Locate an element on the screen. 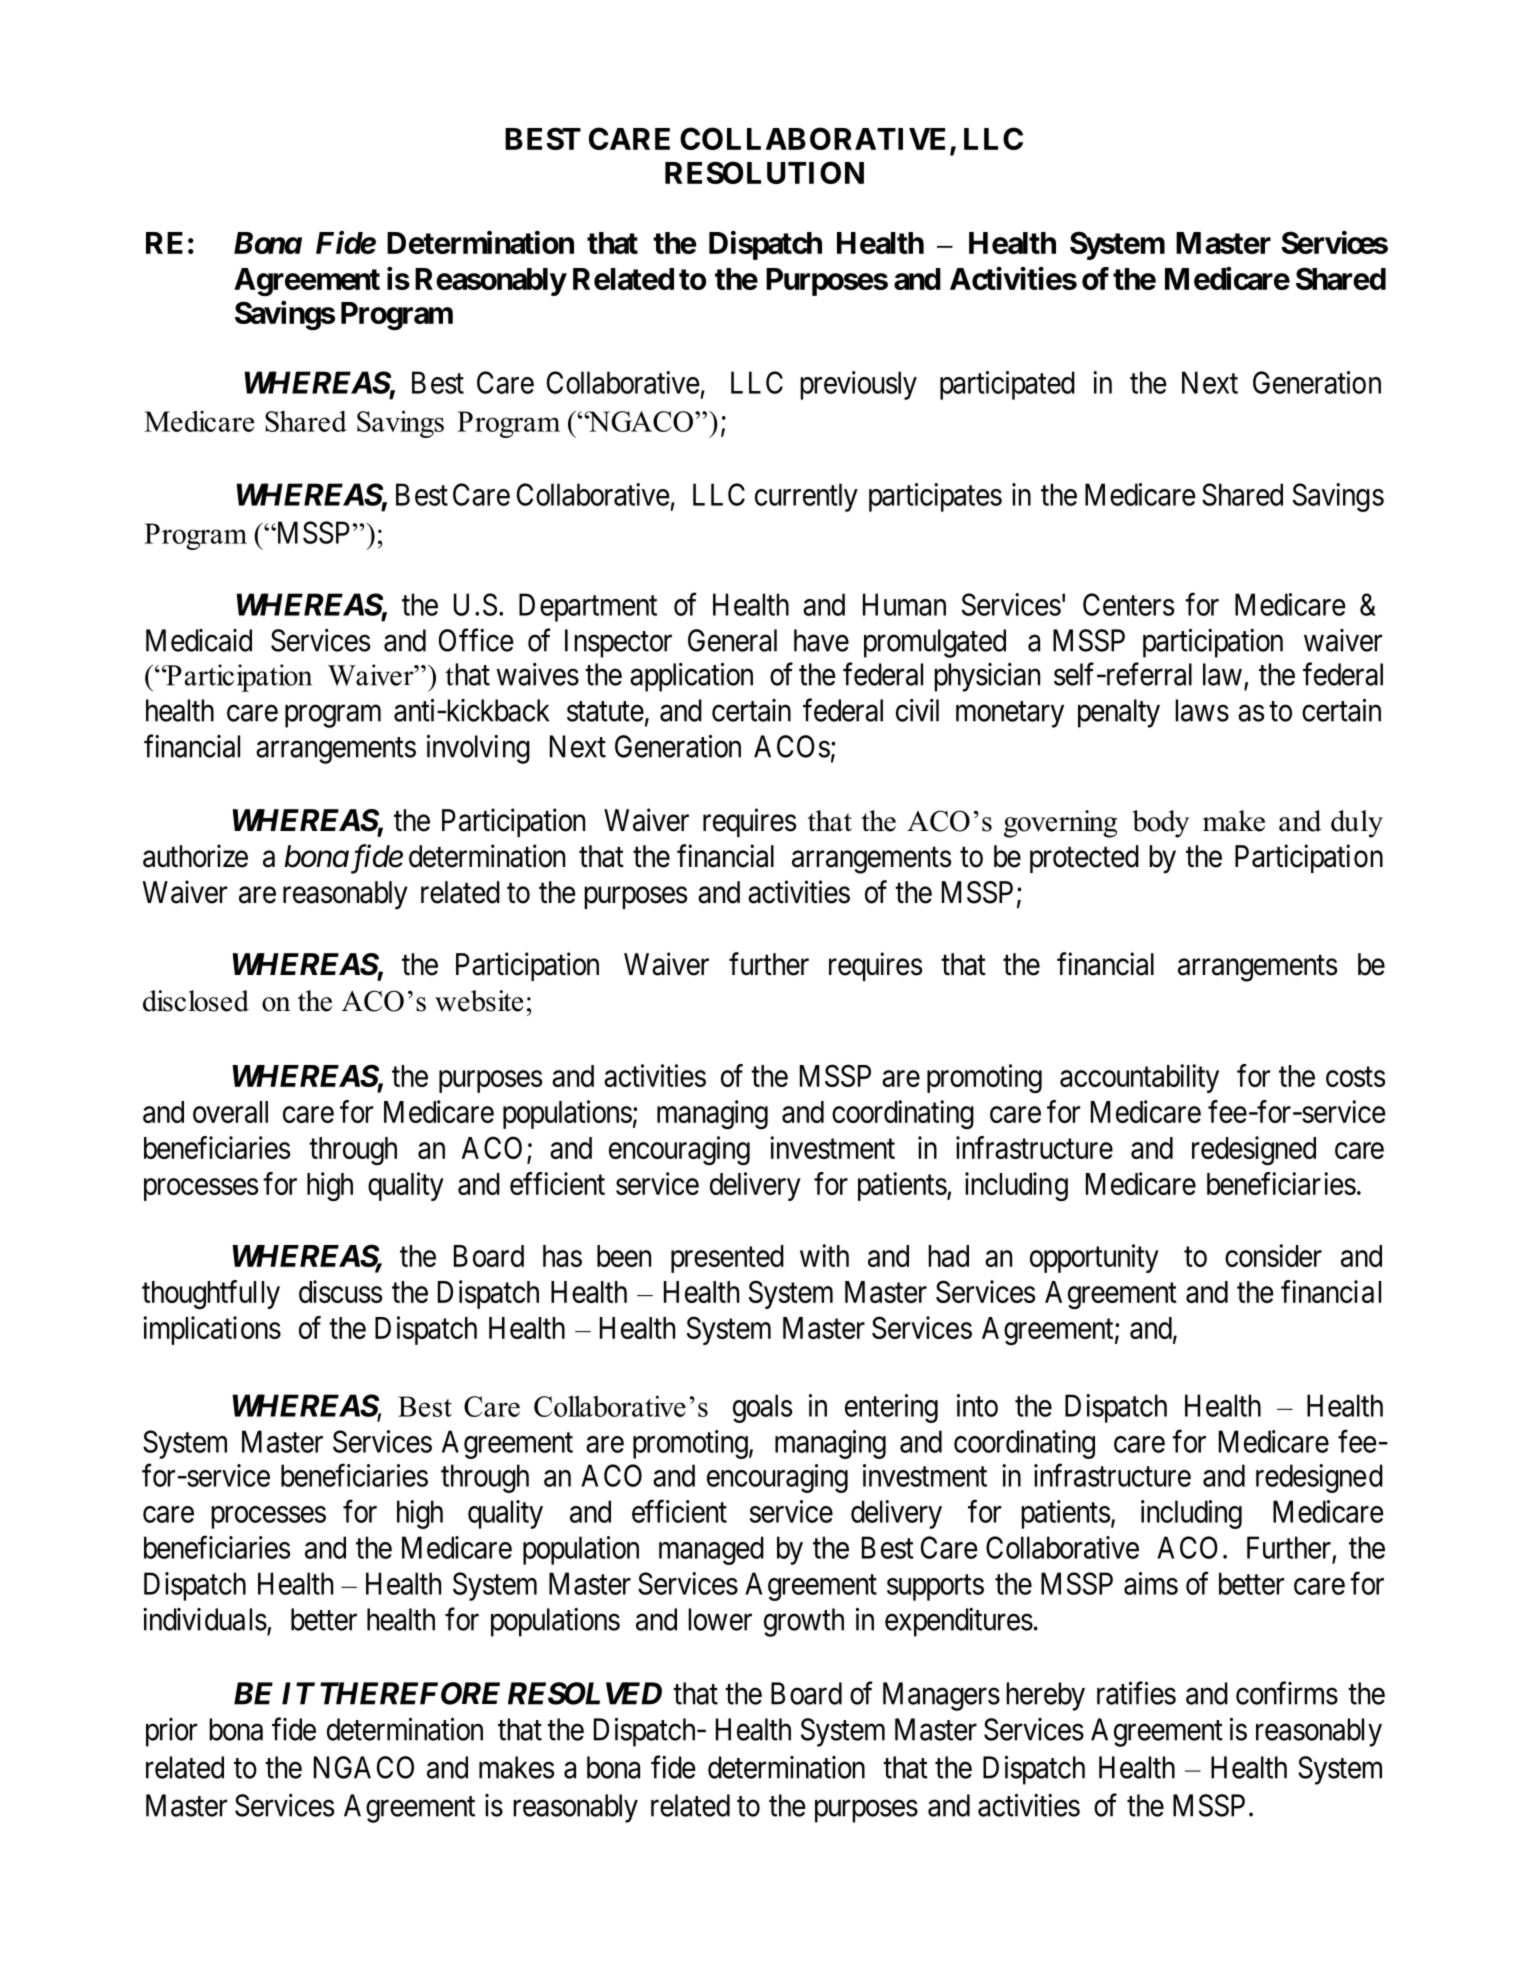  growth is located at coordinates (804, 1622).
